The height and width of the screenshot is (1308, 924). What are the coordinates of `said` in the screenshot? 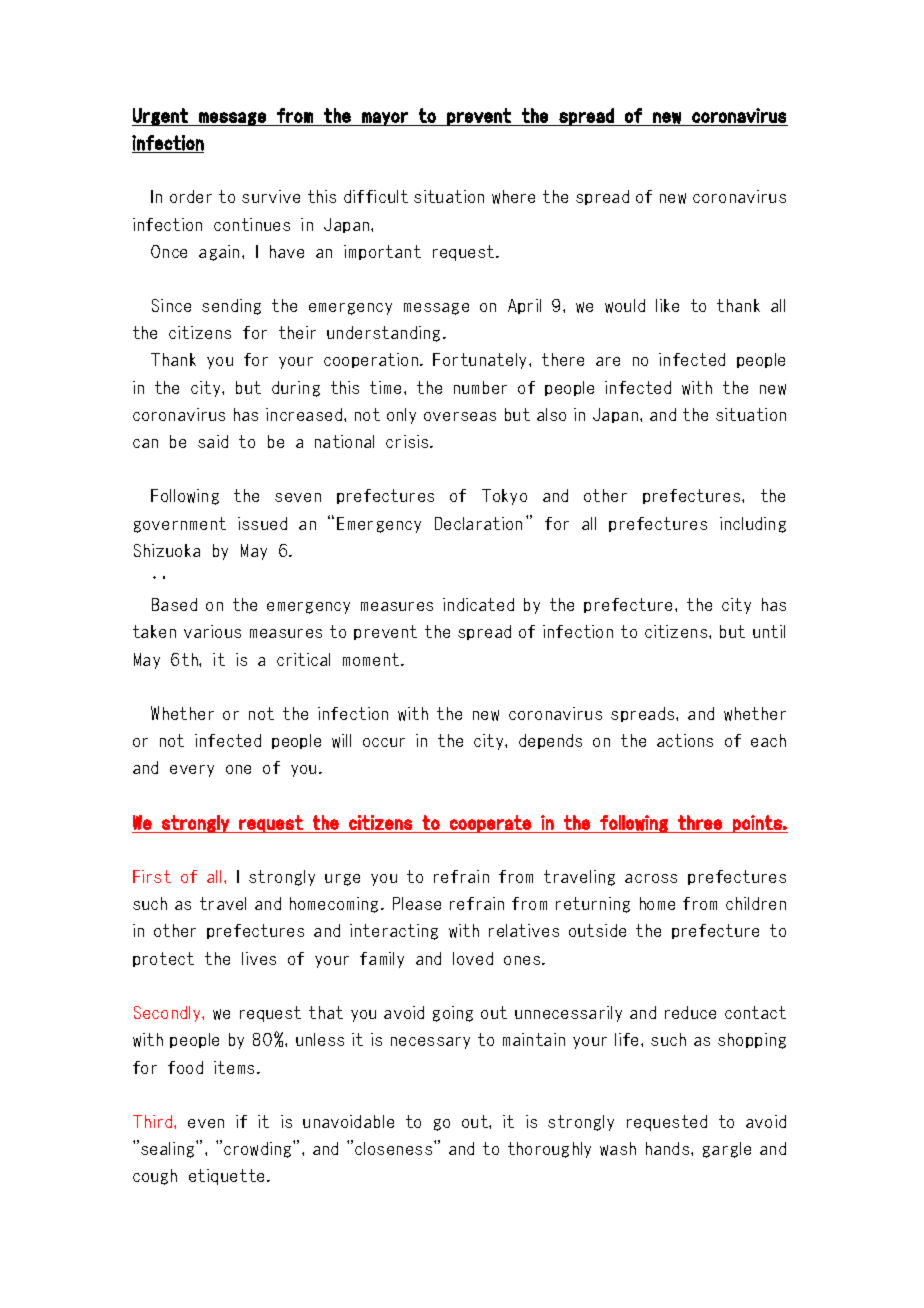 It's located at (213, 441).
